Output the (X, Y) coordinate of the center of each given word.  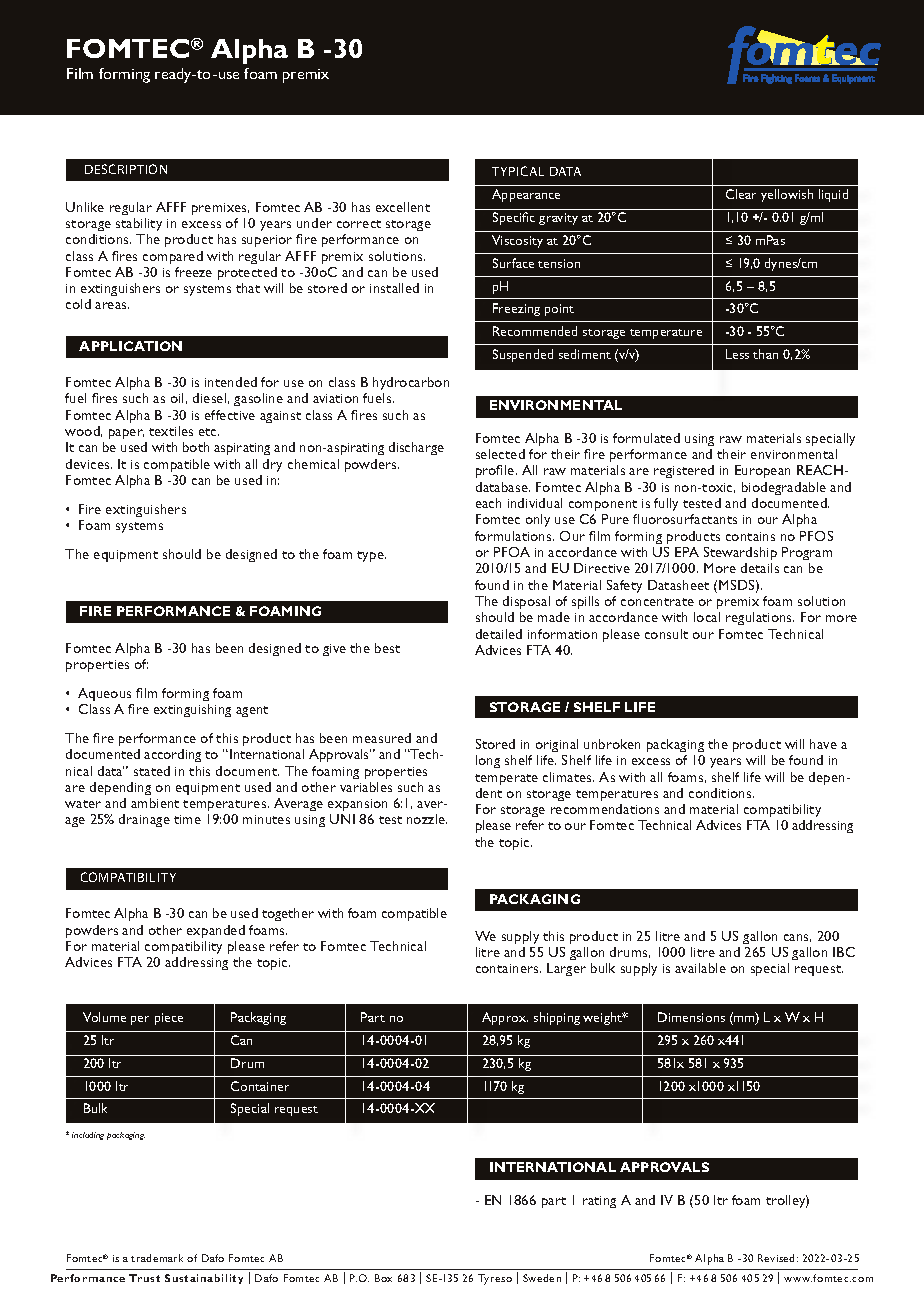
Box (383, 1278)
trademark (157, 1258)
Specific (514, 218)
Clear (741, 194)
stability (139, 224)
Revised (776, 1258)
